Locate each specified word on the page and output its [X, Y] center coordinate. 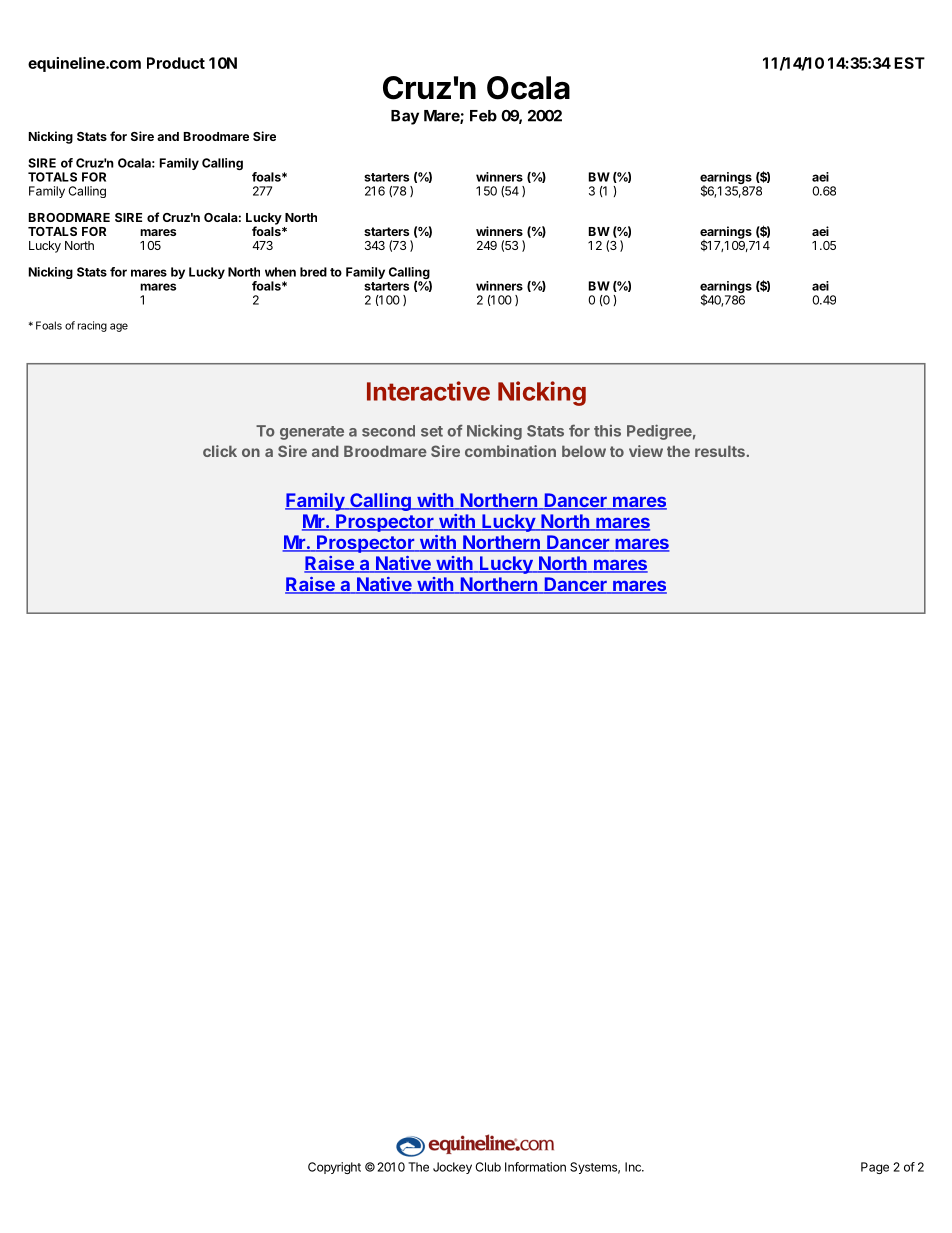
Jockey [452, 1168]
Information [535, 1167]
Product [176, 63]
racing [92, 326]
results [720, 451]
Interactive [428, 391]
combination [510, 451]
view [646, 451]
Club [488, 1167]
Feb [483, 116]
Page [875, 1168]
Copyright [334, 1168]
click [220, 451]
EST [909, 63]
